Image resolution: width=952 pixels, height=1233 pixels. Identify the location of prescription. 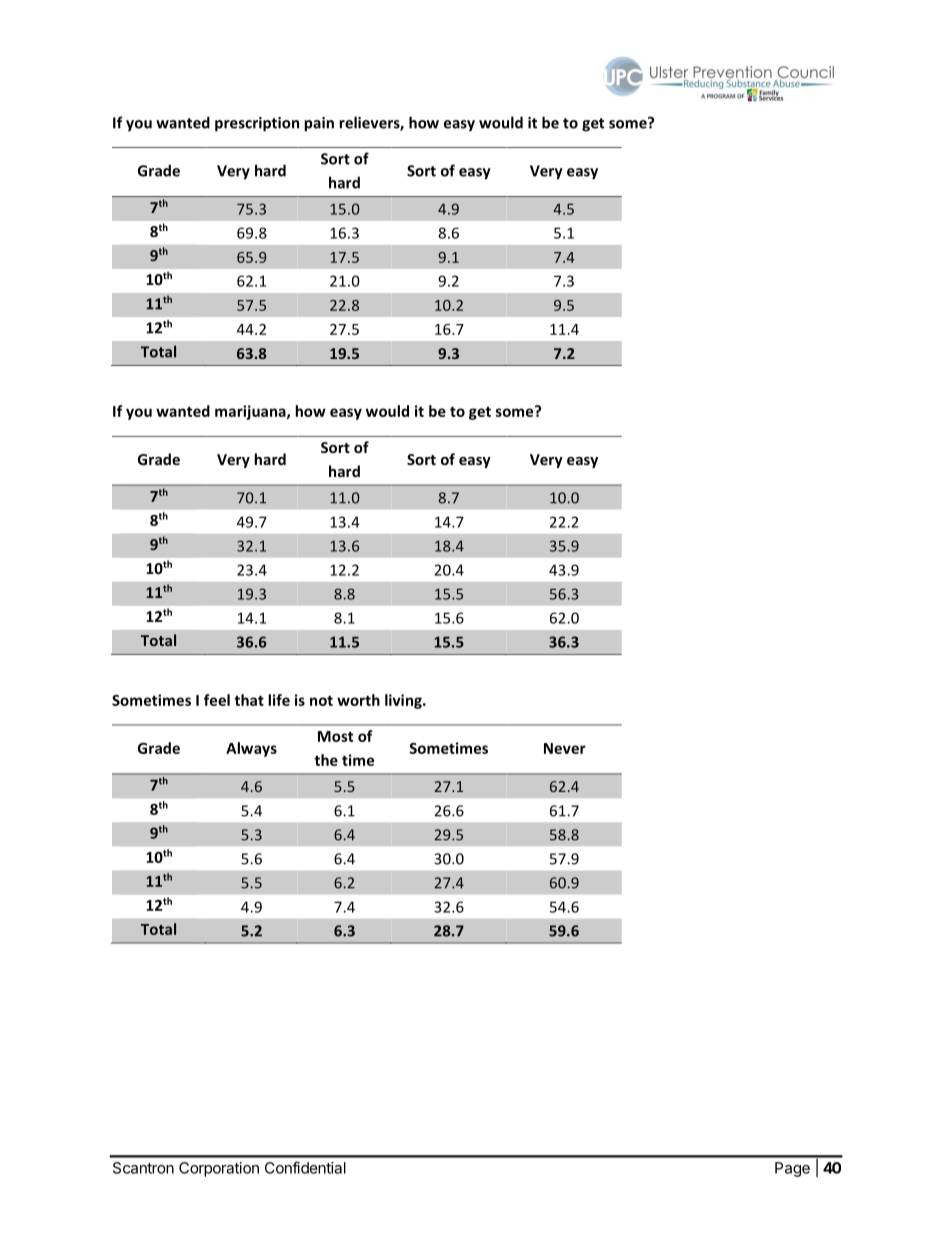
(257, 124).
